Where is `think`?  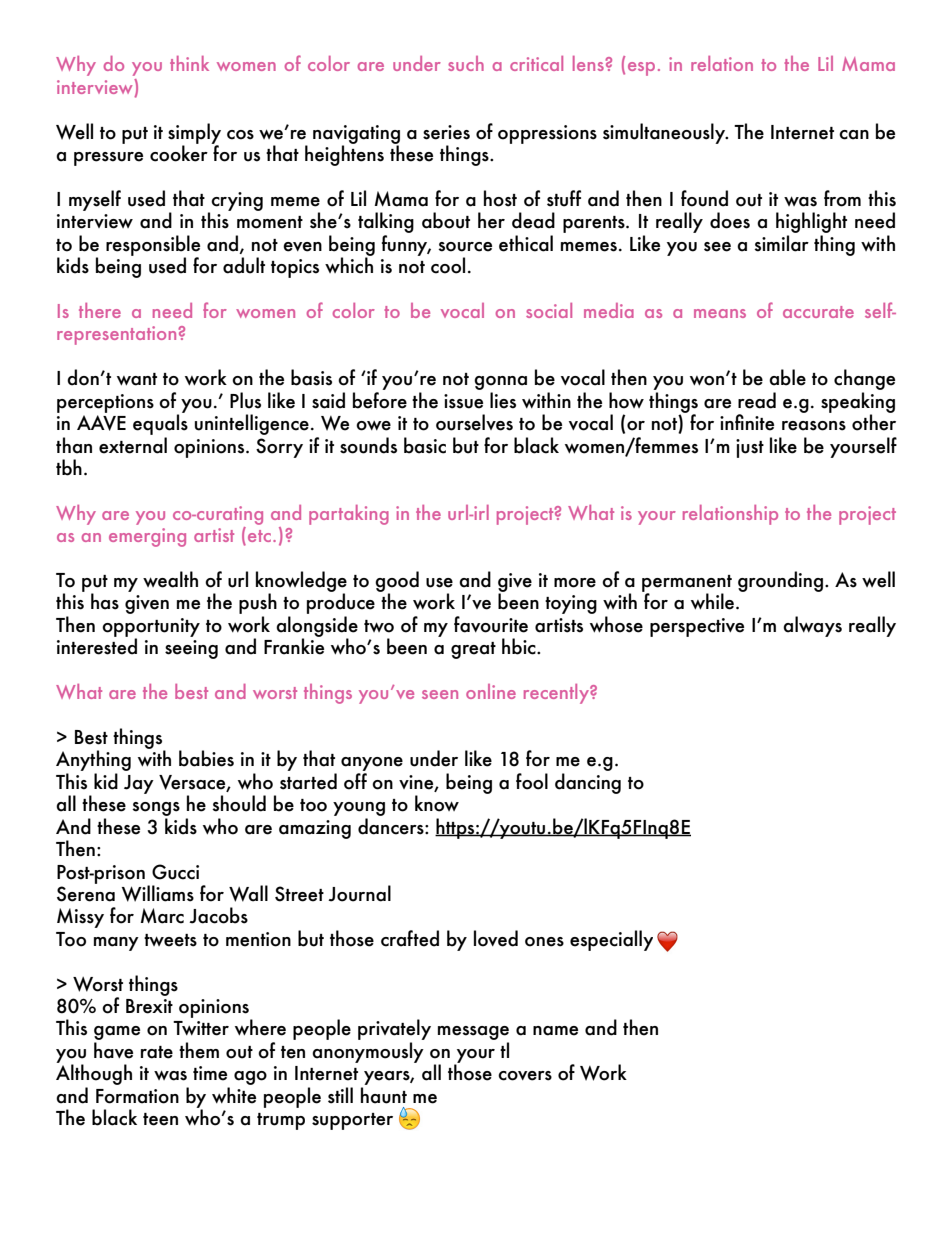
think is located at coordinates (189, 63).
